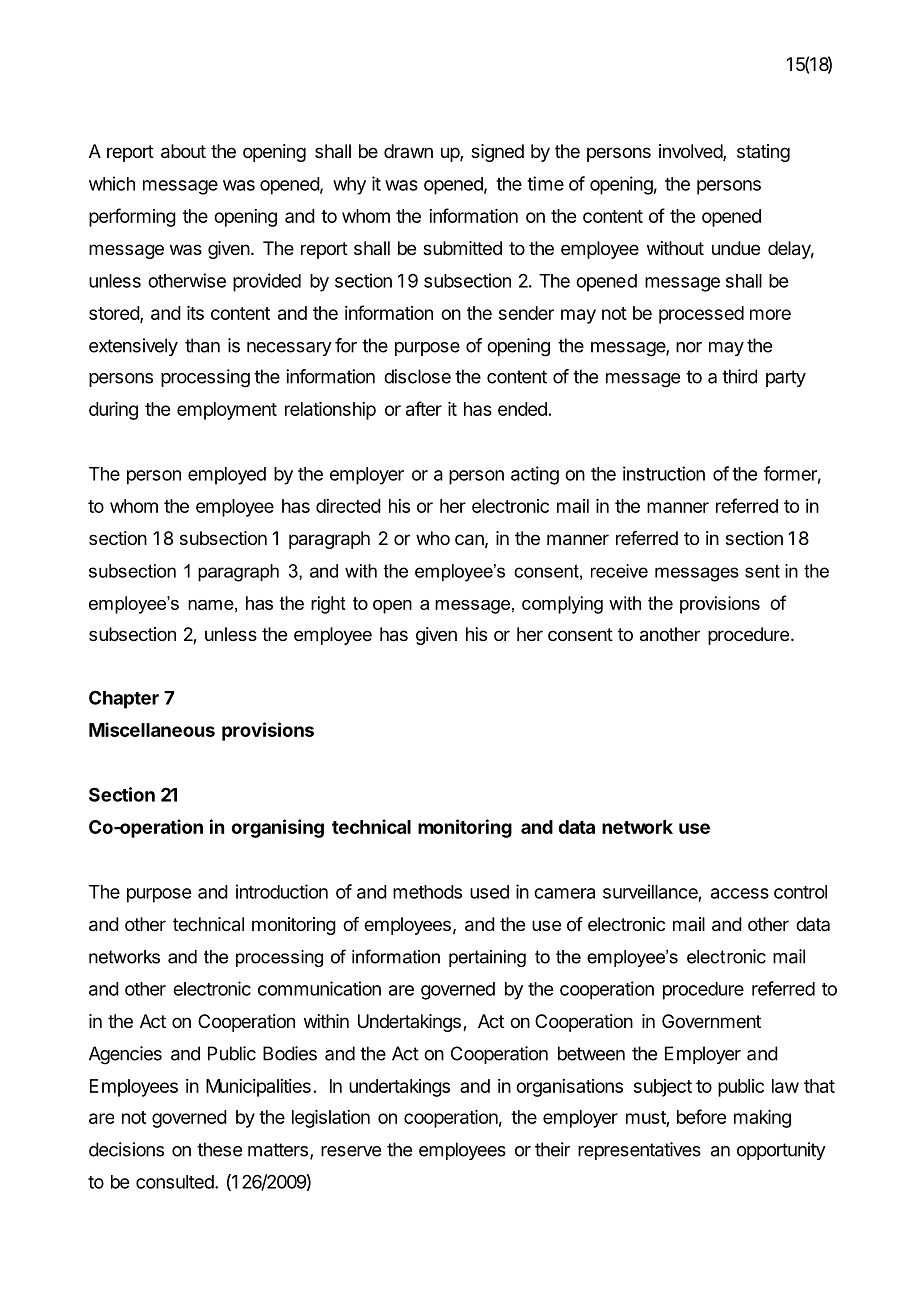 The height and width of the document is (1308, 924). I want to click on disclose, so click(417, 376).
